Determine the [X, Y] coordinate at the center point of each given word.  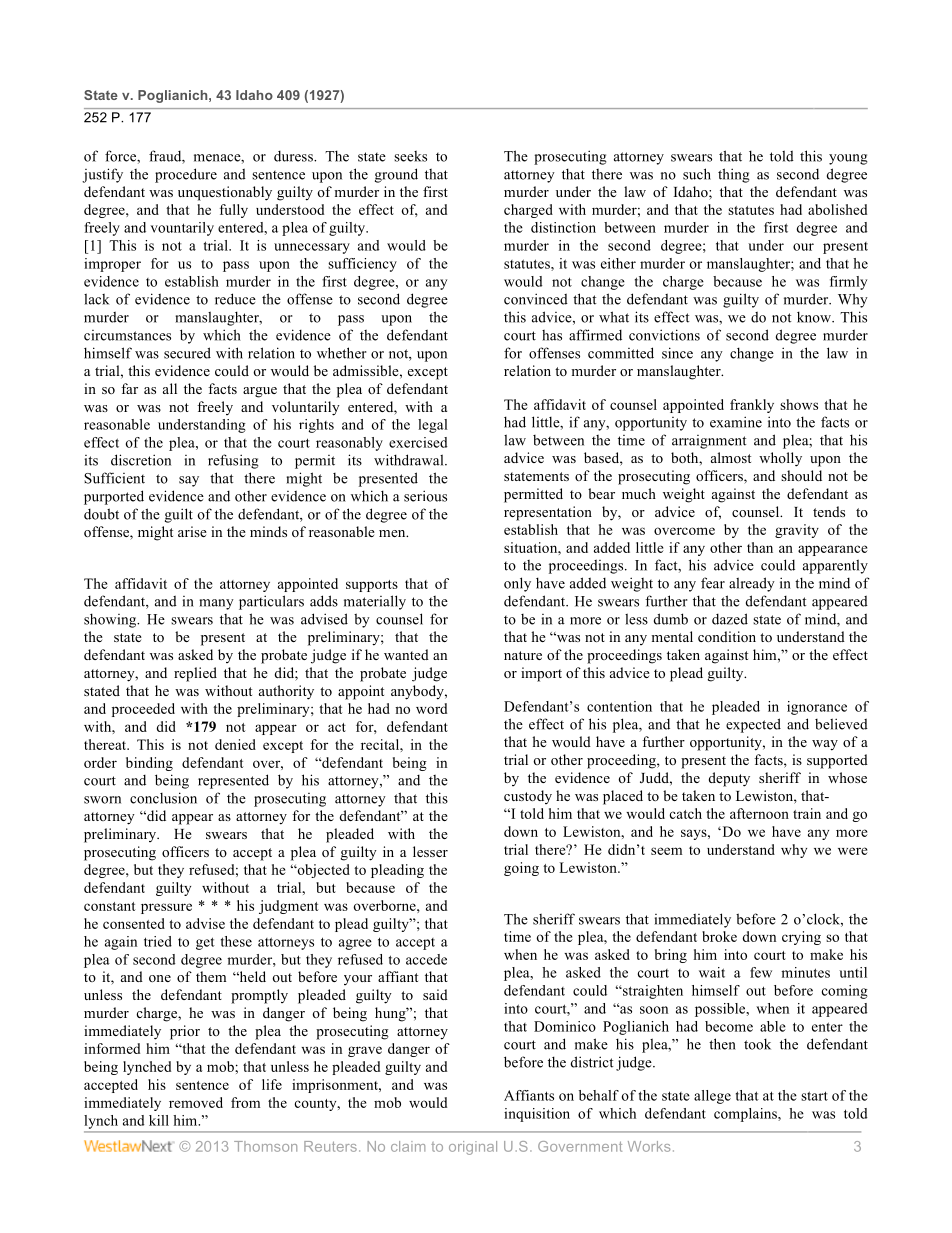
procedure [186, 175]
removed [196, 1102]
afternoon [759, 813]
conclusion [163, 798]
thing [734, 175]
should [801, 475]
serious [425, 496]
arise [192, 531]
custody [528, 797]
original [473, 1148]
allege [712, 1097]
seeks [410, 156]
